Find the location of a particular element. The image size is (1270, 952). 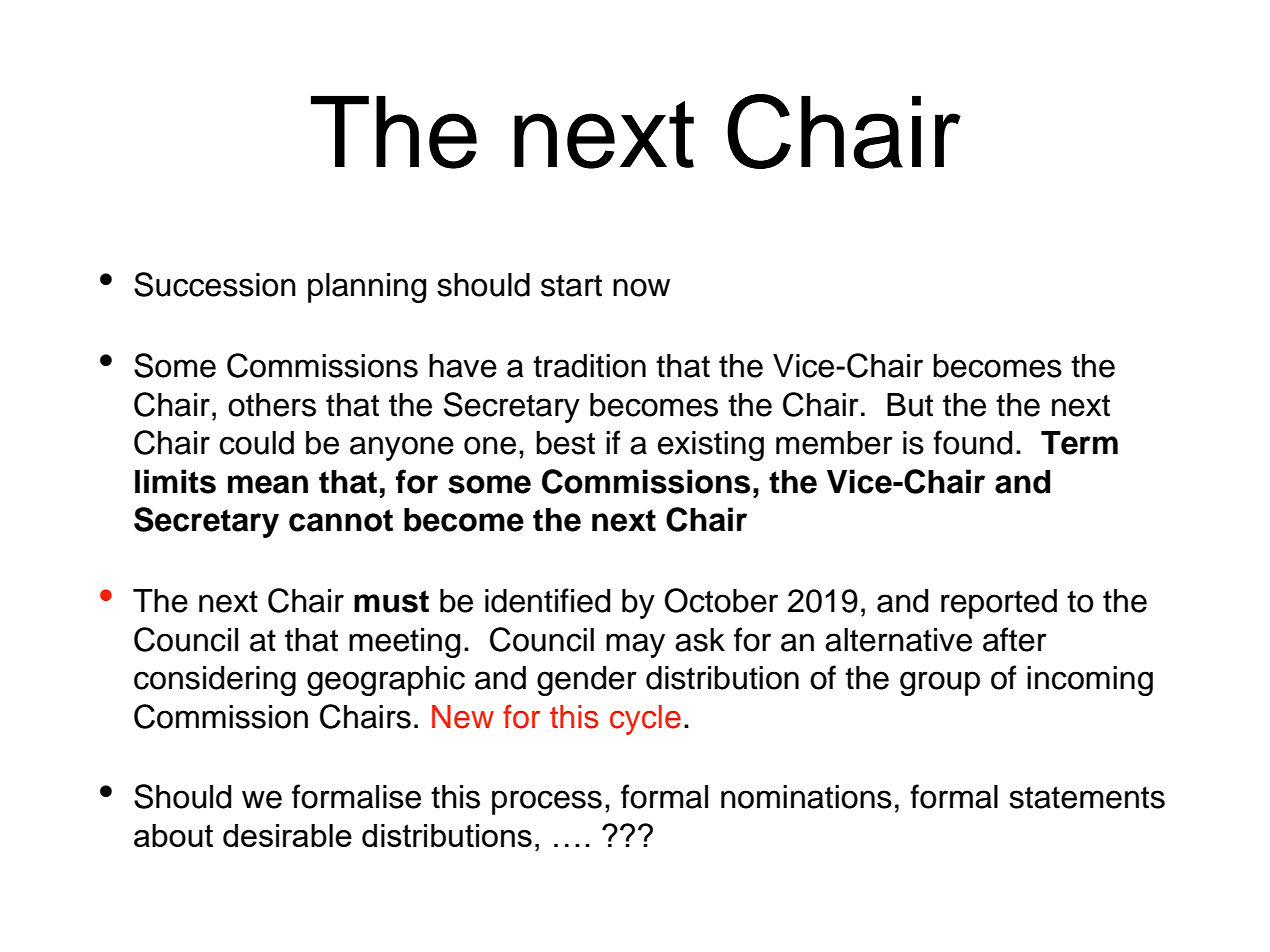

cannot is located at coordinates (341, 520).
